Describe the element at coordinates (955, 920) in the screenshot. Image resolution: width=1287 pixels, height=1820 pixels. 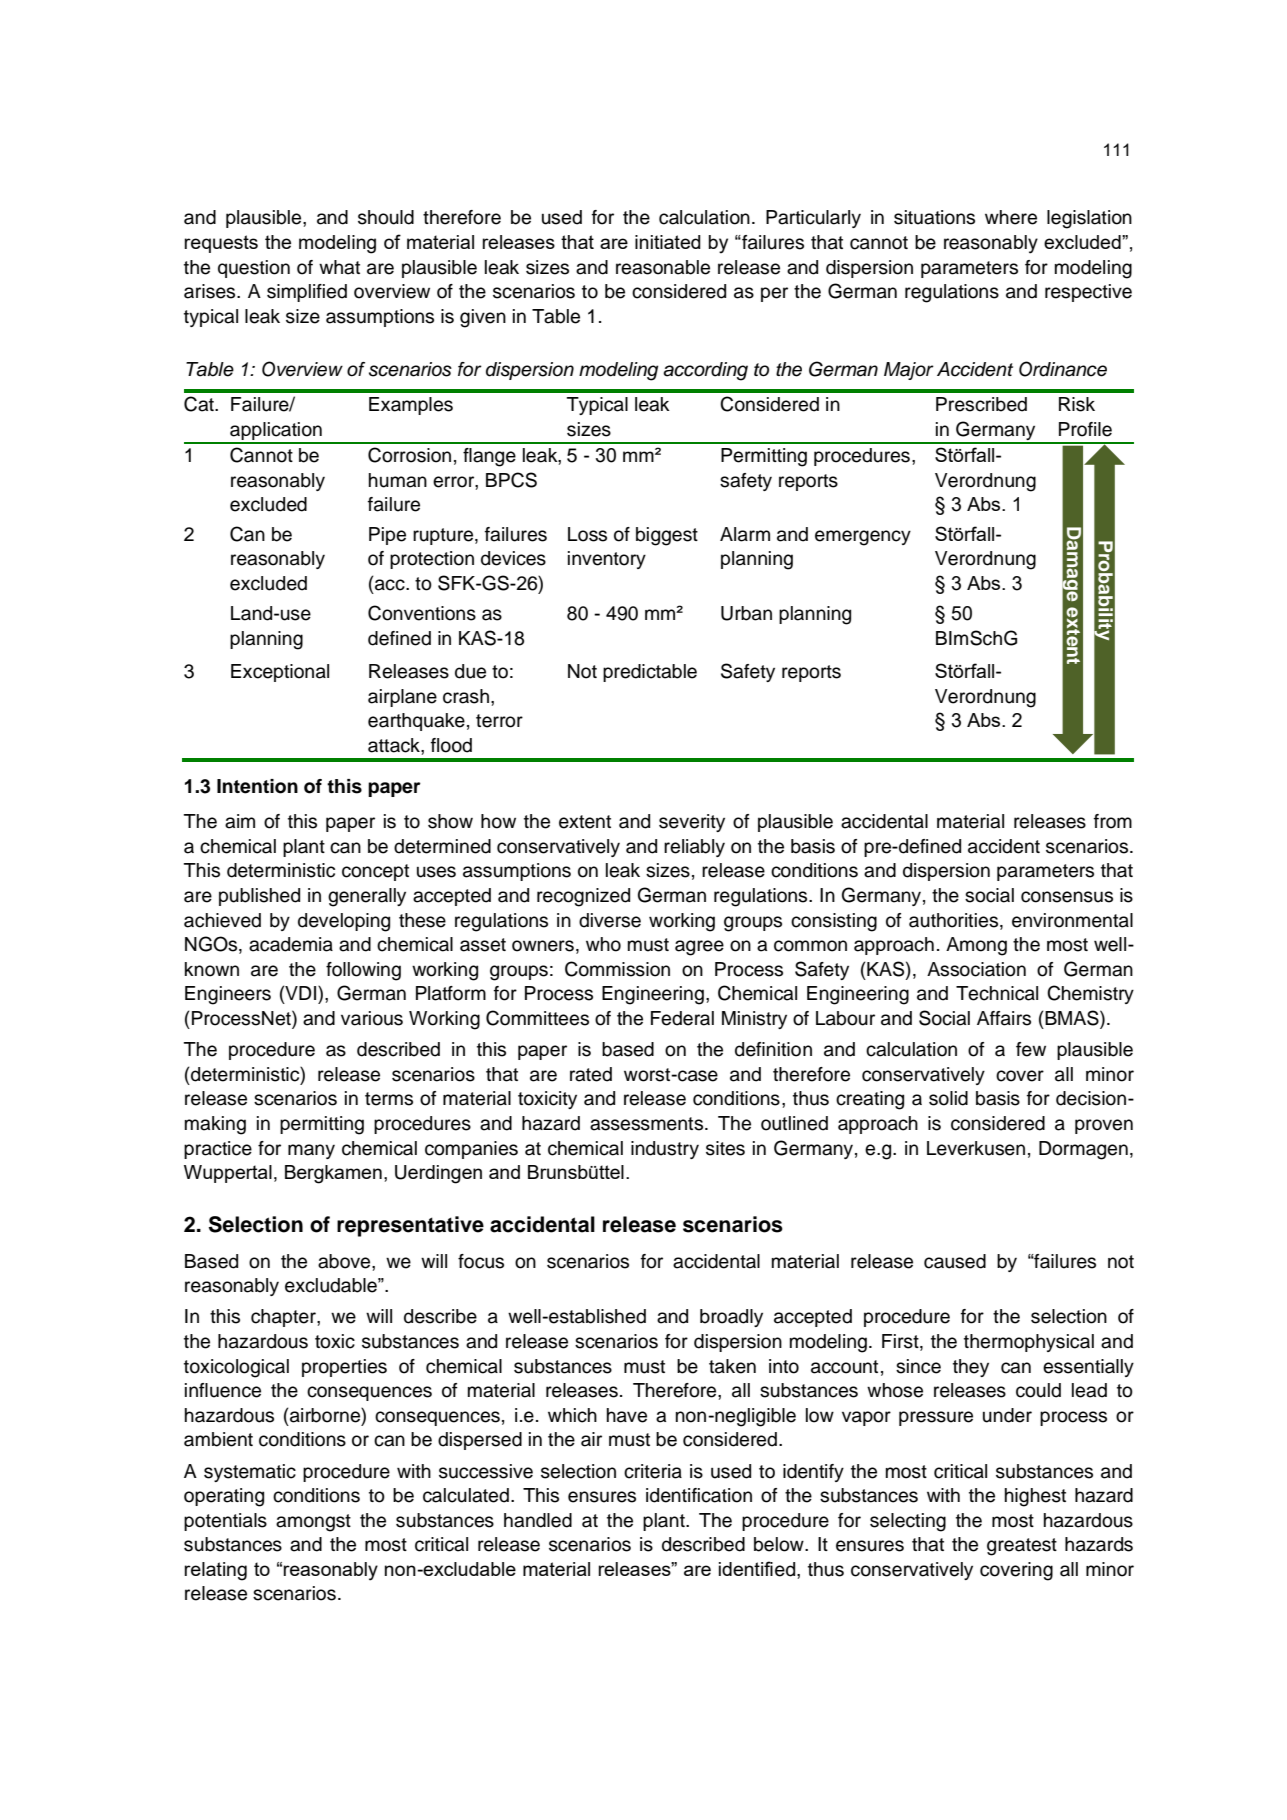
I see `authorities` at that location.
